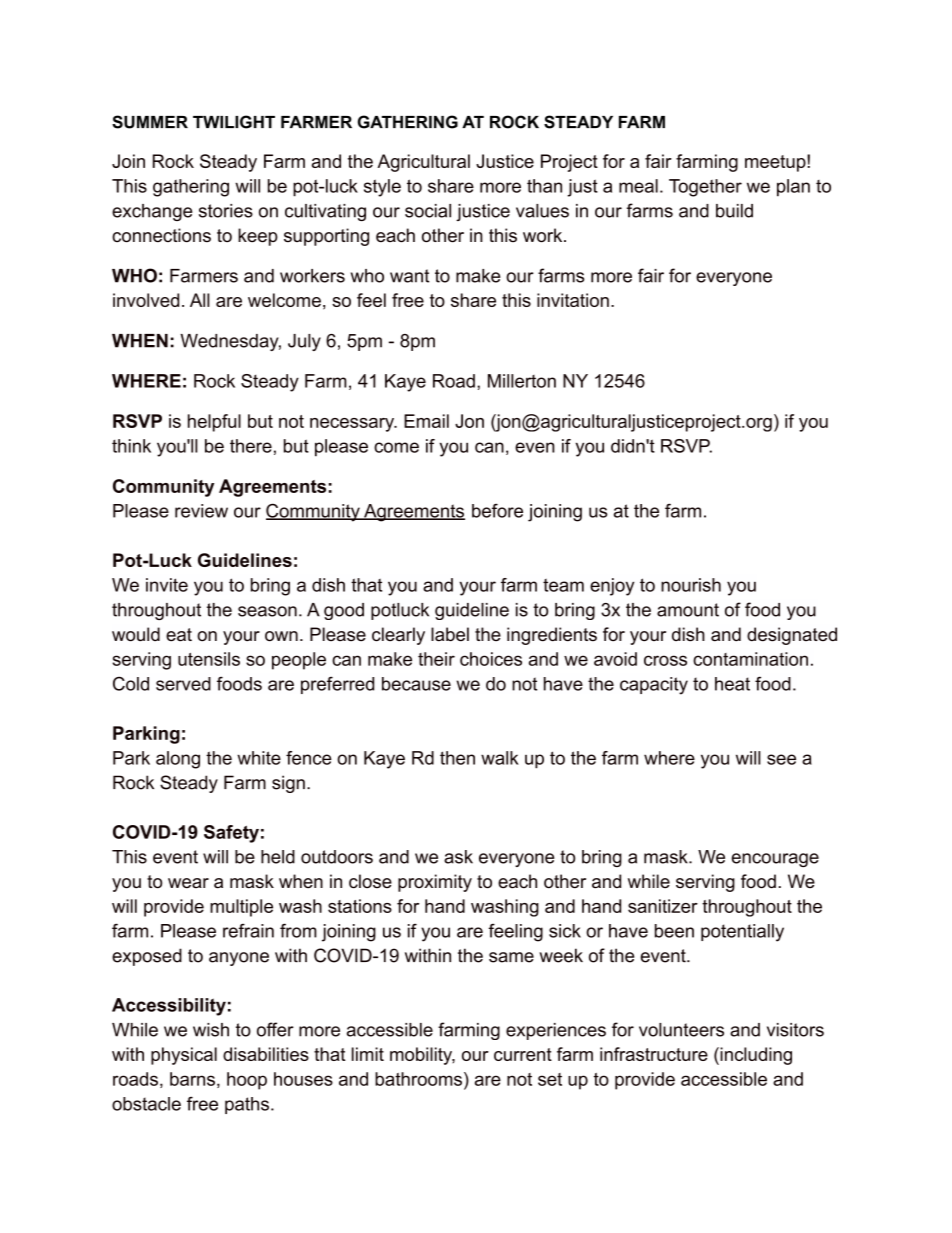 This screenshot has width=952, height=1233. What do you see at coordinates (426, 421) in the screenshot?
I see `Email` at bounding box center [426, 421].
